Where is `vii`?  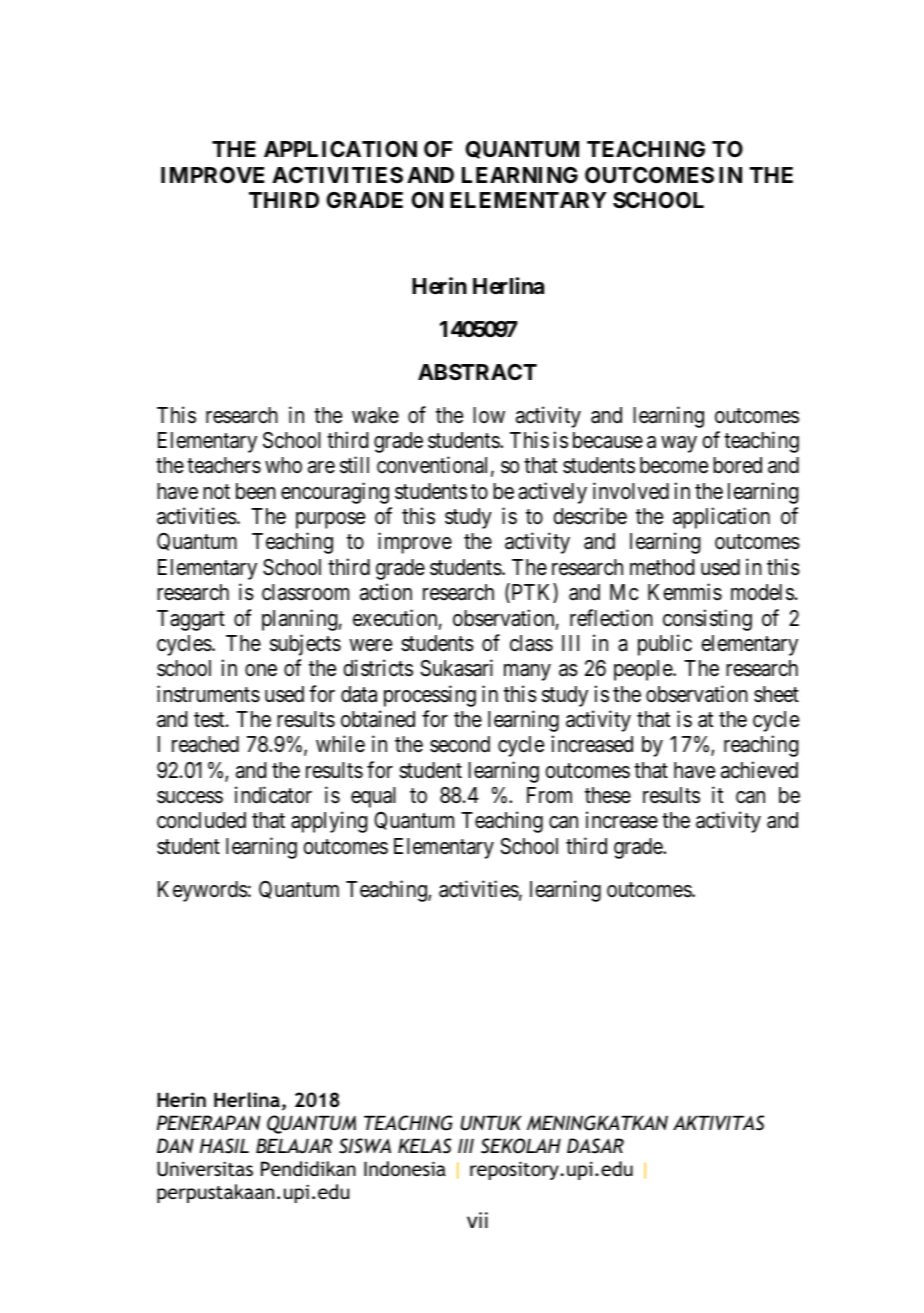
vii is located at coordinates (477, 1220).
